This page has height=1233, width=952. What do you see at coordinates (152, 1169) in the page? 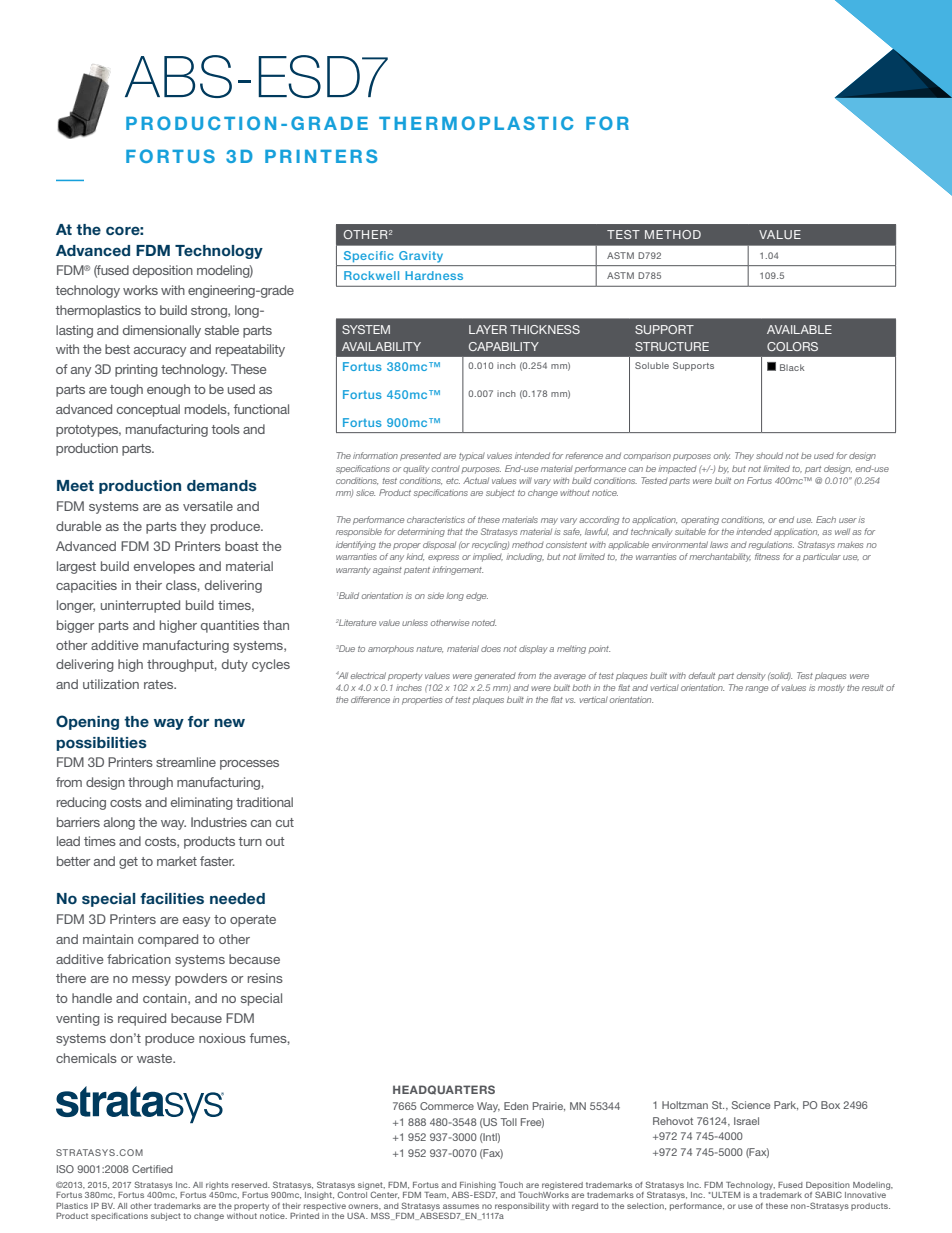
I see `Certified` at bounding box center [152, 1169].
